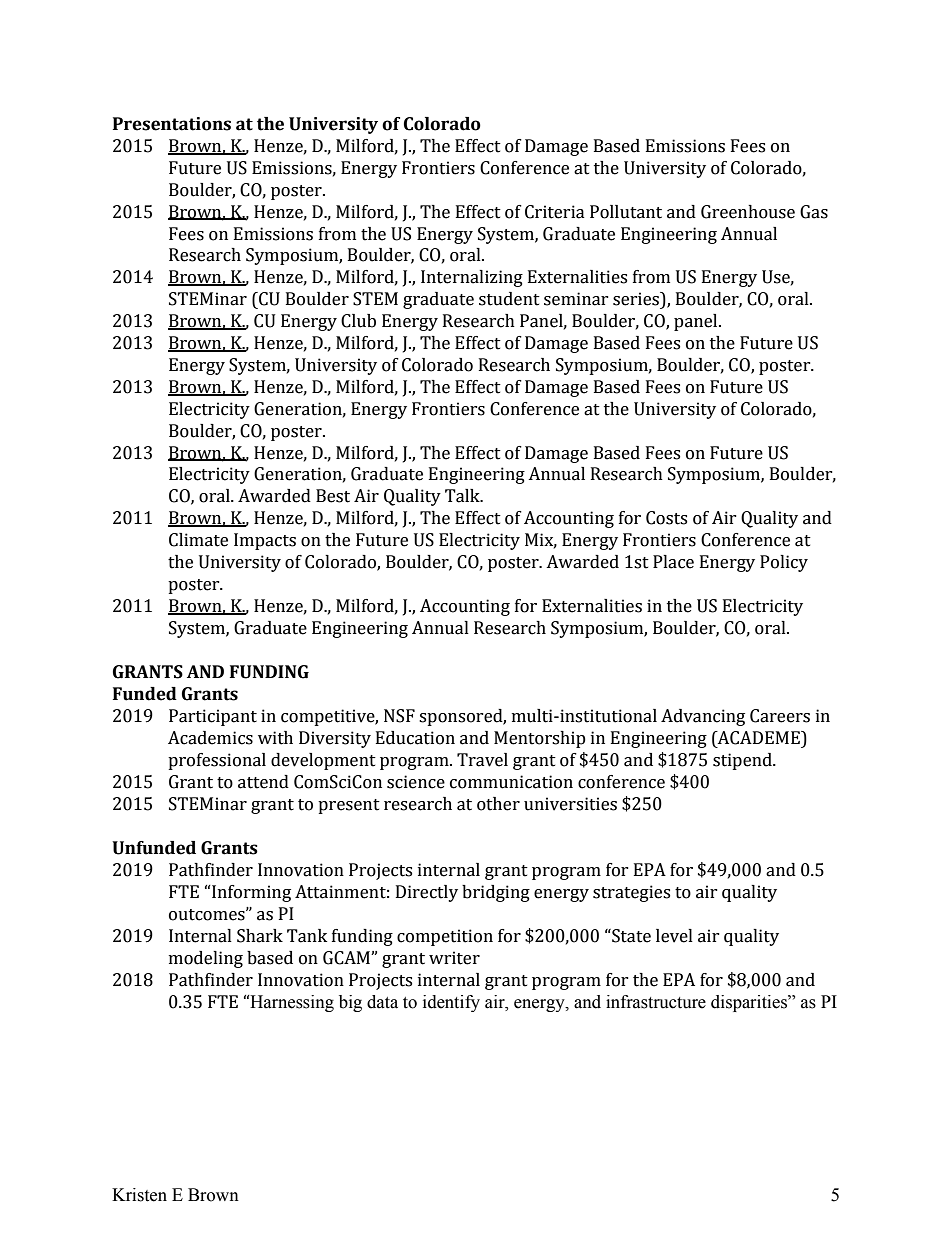  Describe the element at coordinates (415, 738) in the page. I see `Education` at that location.
